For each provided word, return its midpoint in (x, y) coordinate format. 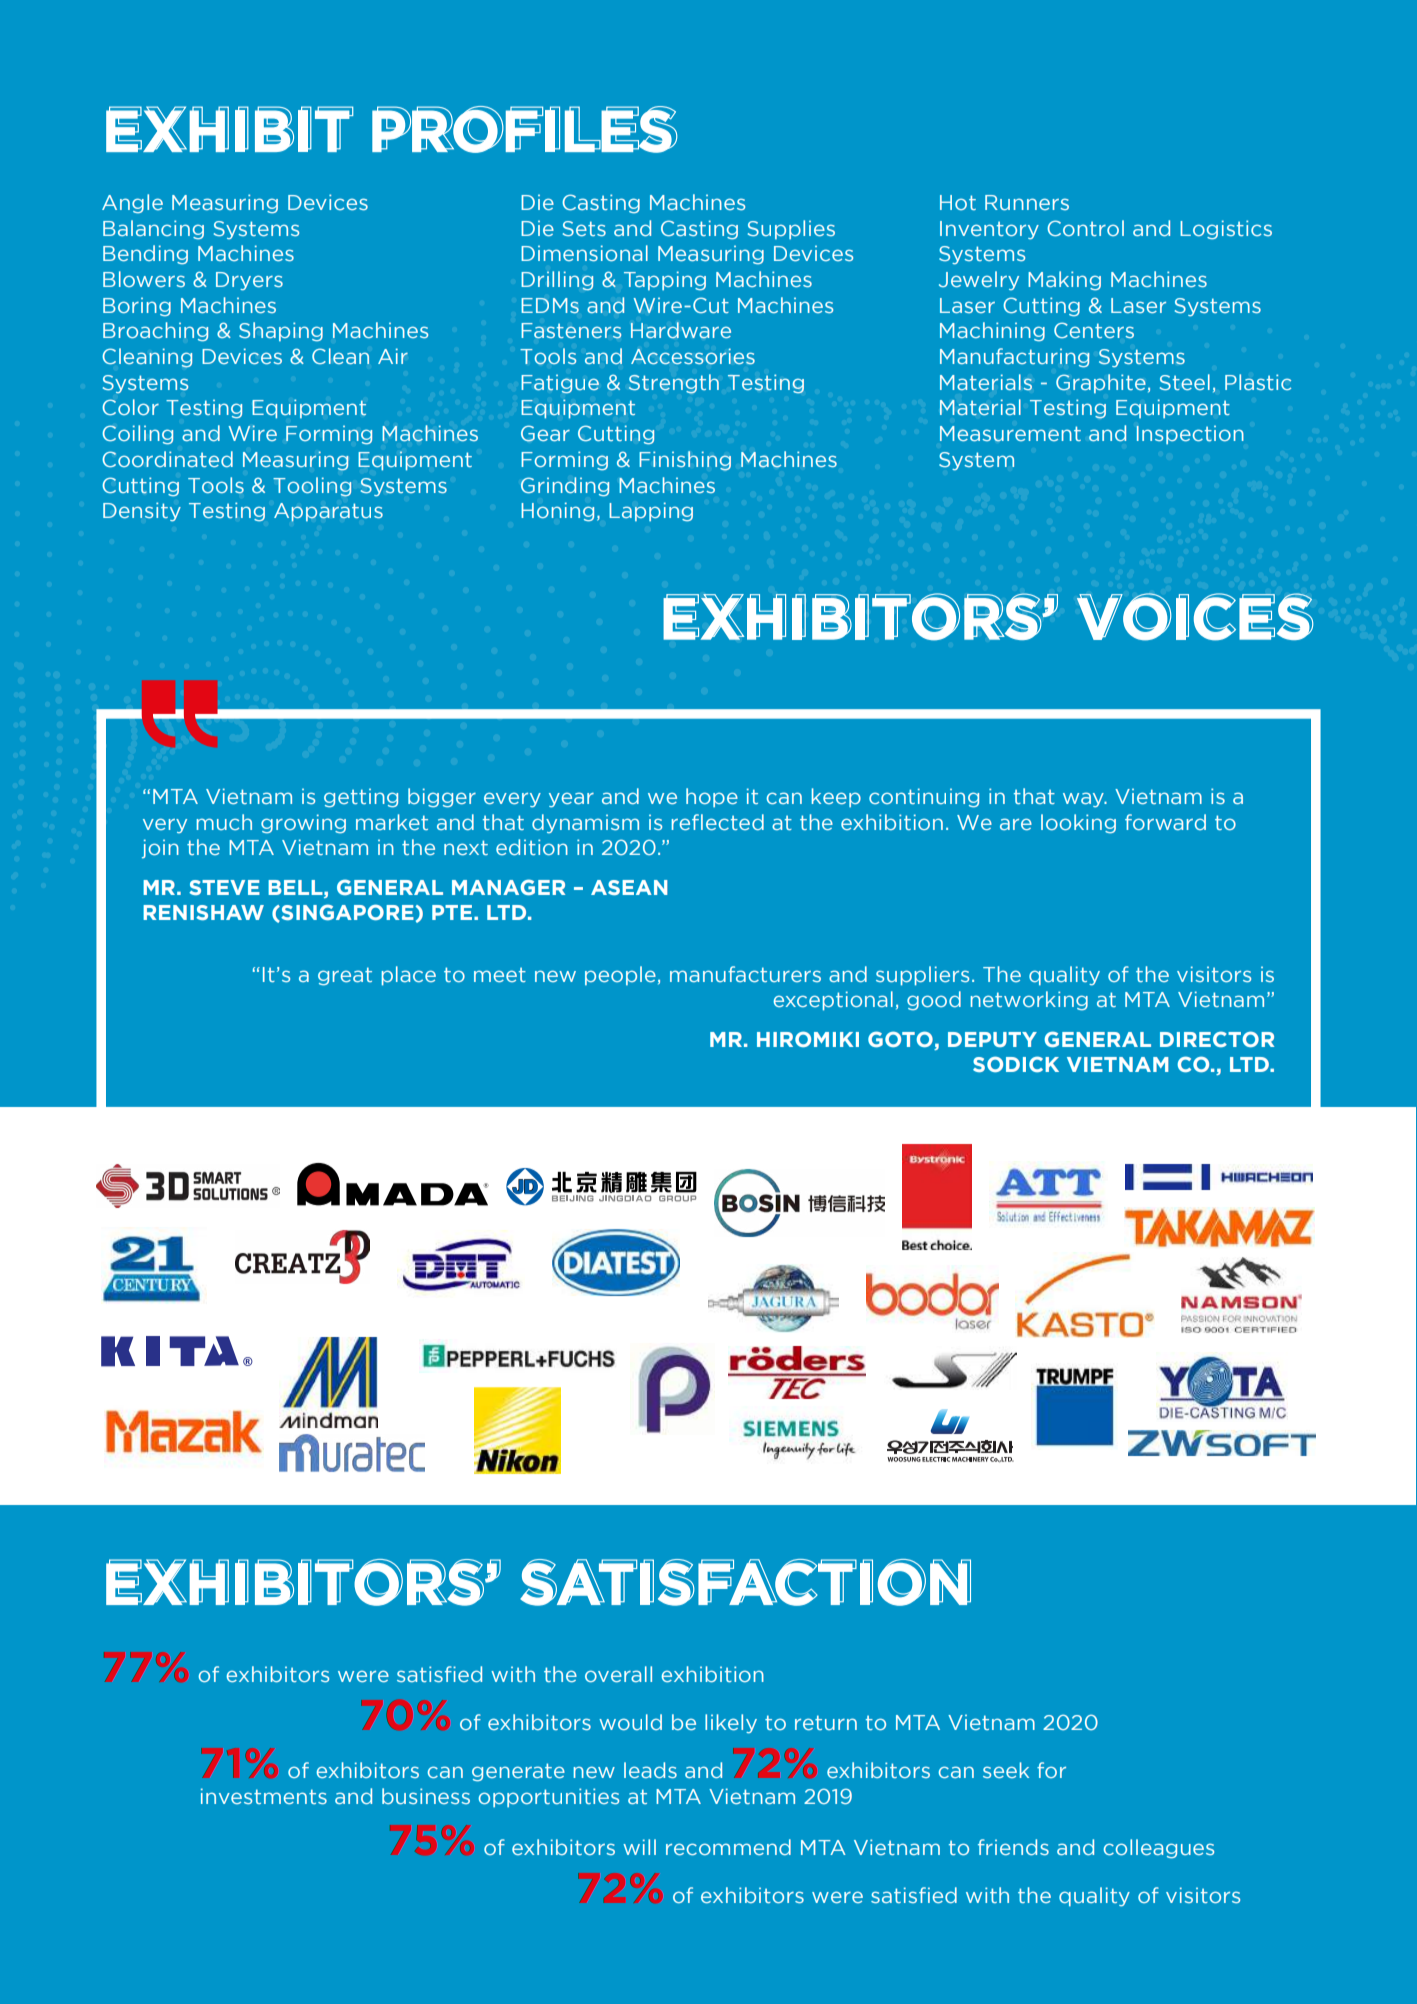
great (345, 976)
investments (264, 1796)
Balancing (153, 229)
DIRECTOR (1217, 1039)
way (1084, 799)
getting (361, 798)
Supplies (791, 229)
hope (712, 797)
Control (1085, 228)
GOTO (900, 1039)
